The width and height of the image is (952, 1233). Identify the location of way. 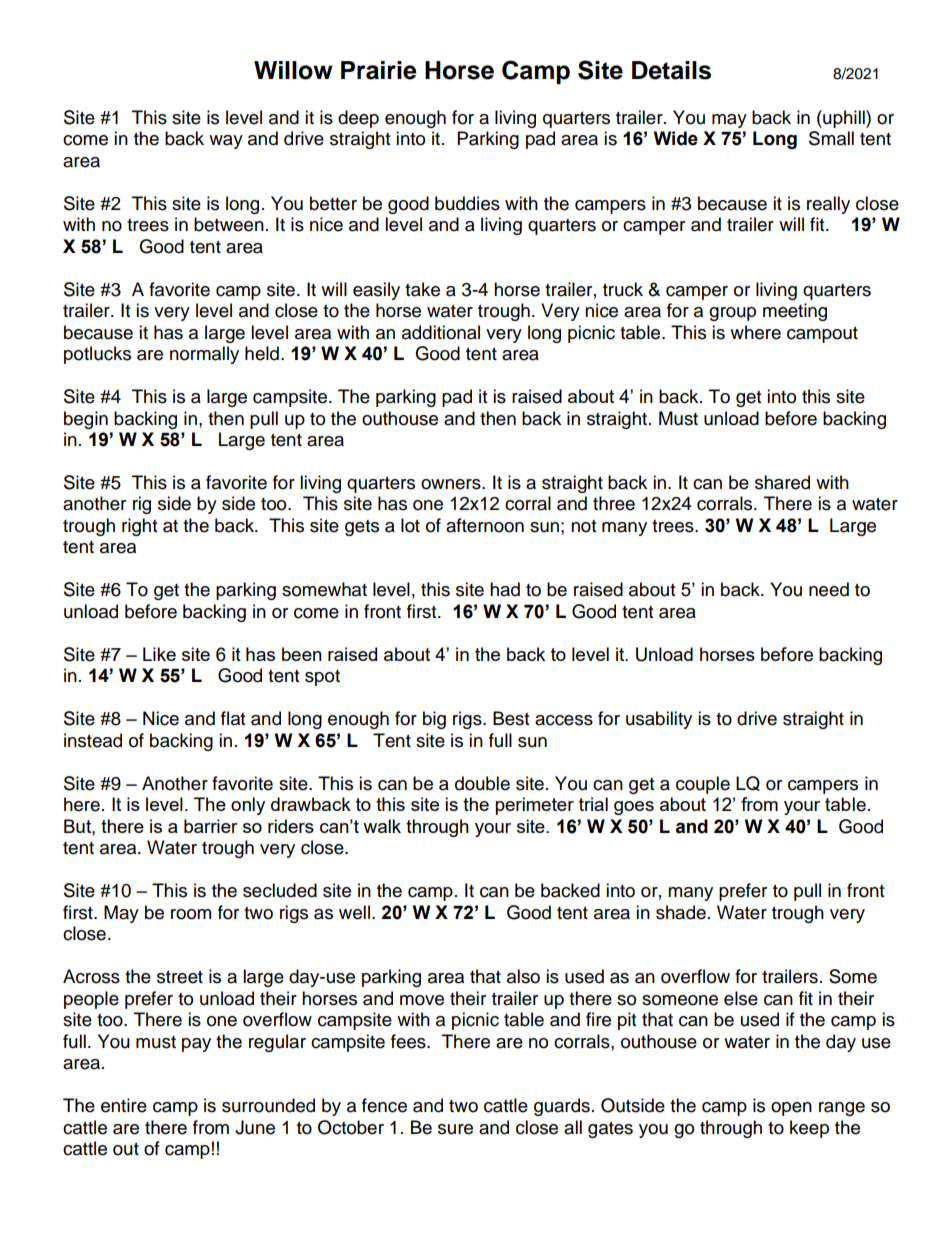
(226, 142).
